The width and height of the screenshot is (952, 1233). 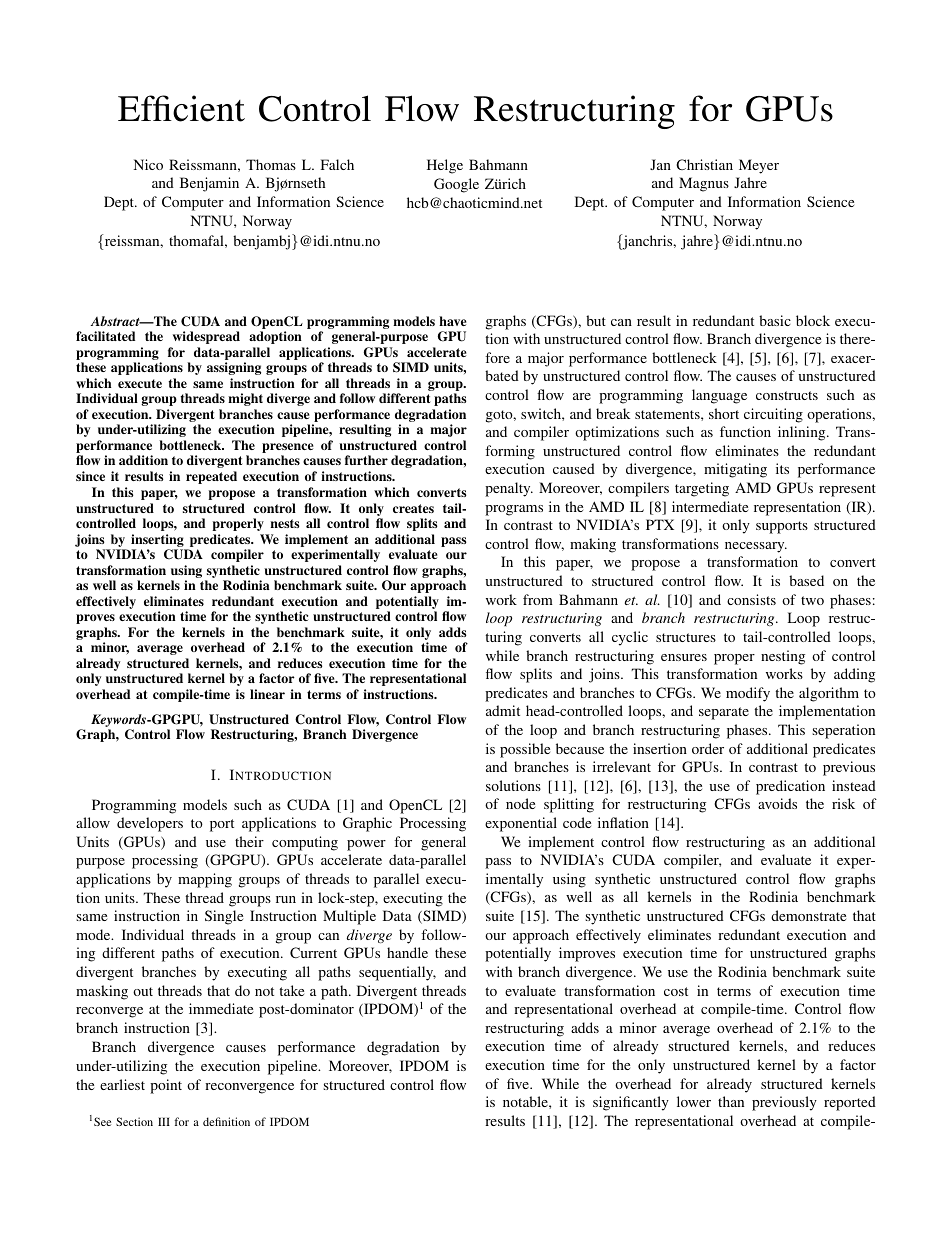 I want to click on Efficient, so click(x=181, y=108).
